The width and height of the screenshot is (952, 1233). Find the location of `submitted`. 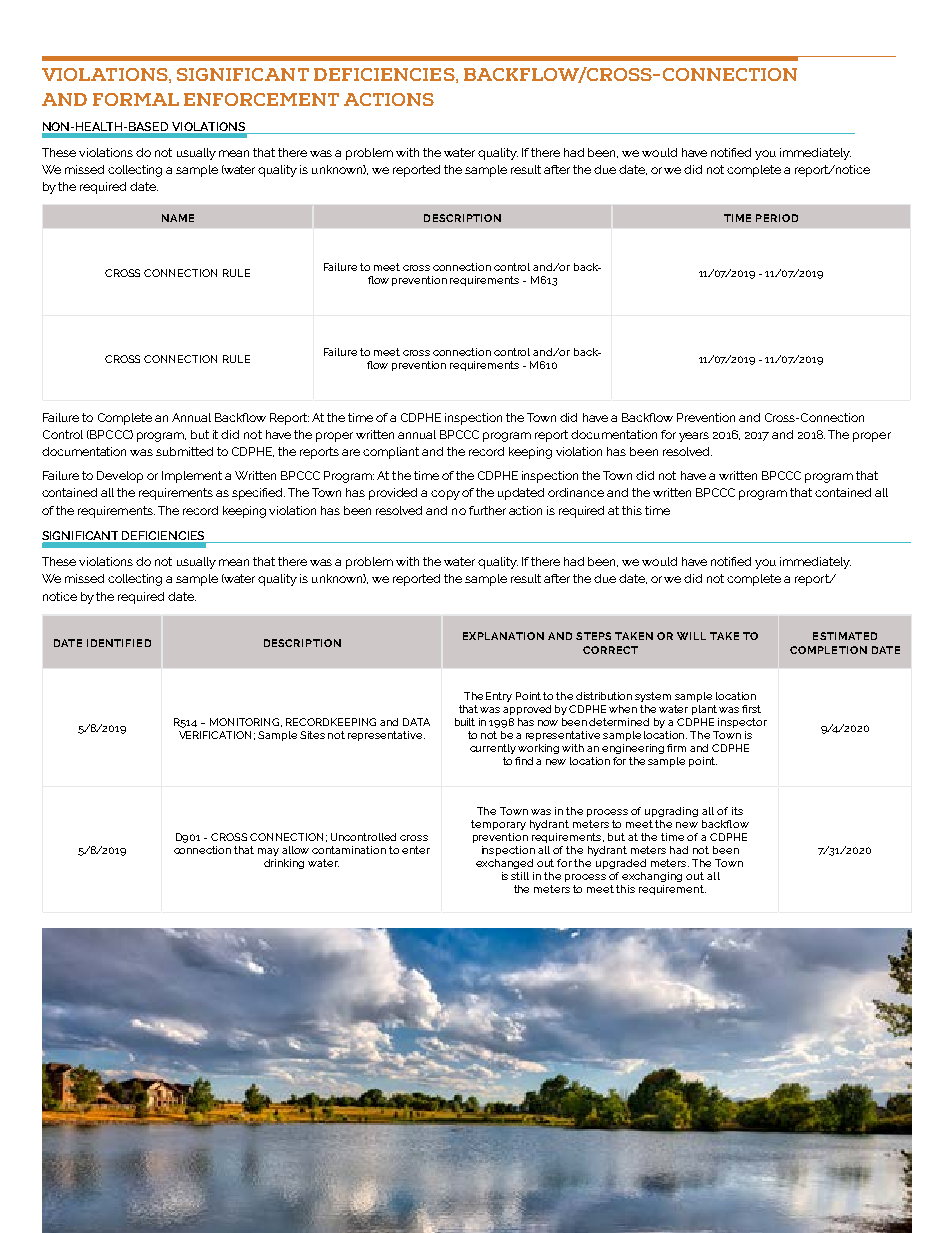

submitted is located at coordinates (184, 451).
